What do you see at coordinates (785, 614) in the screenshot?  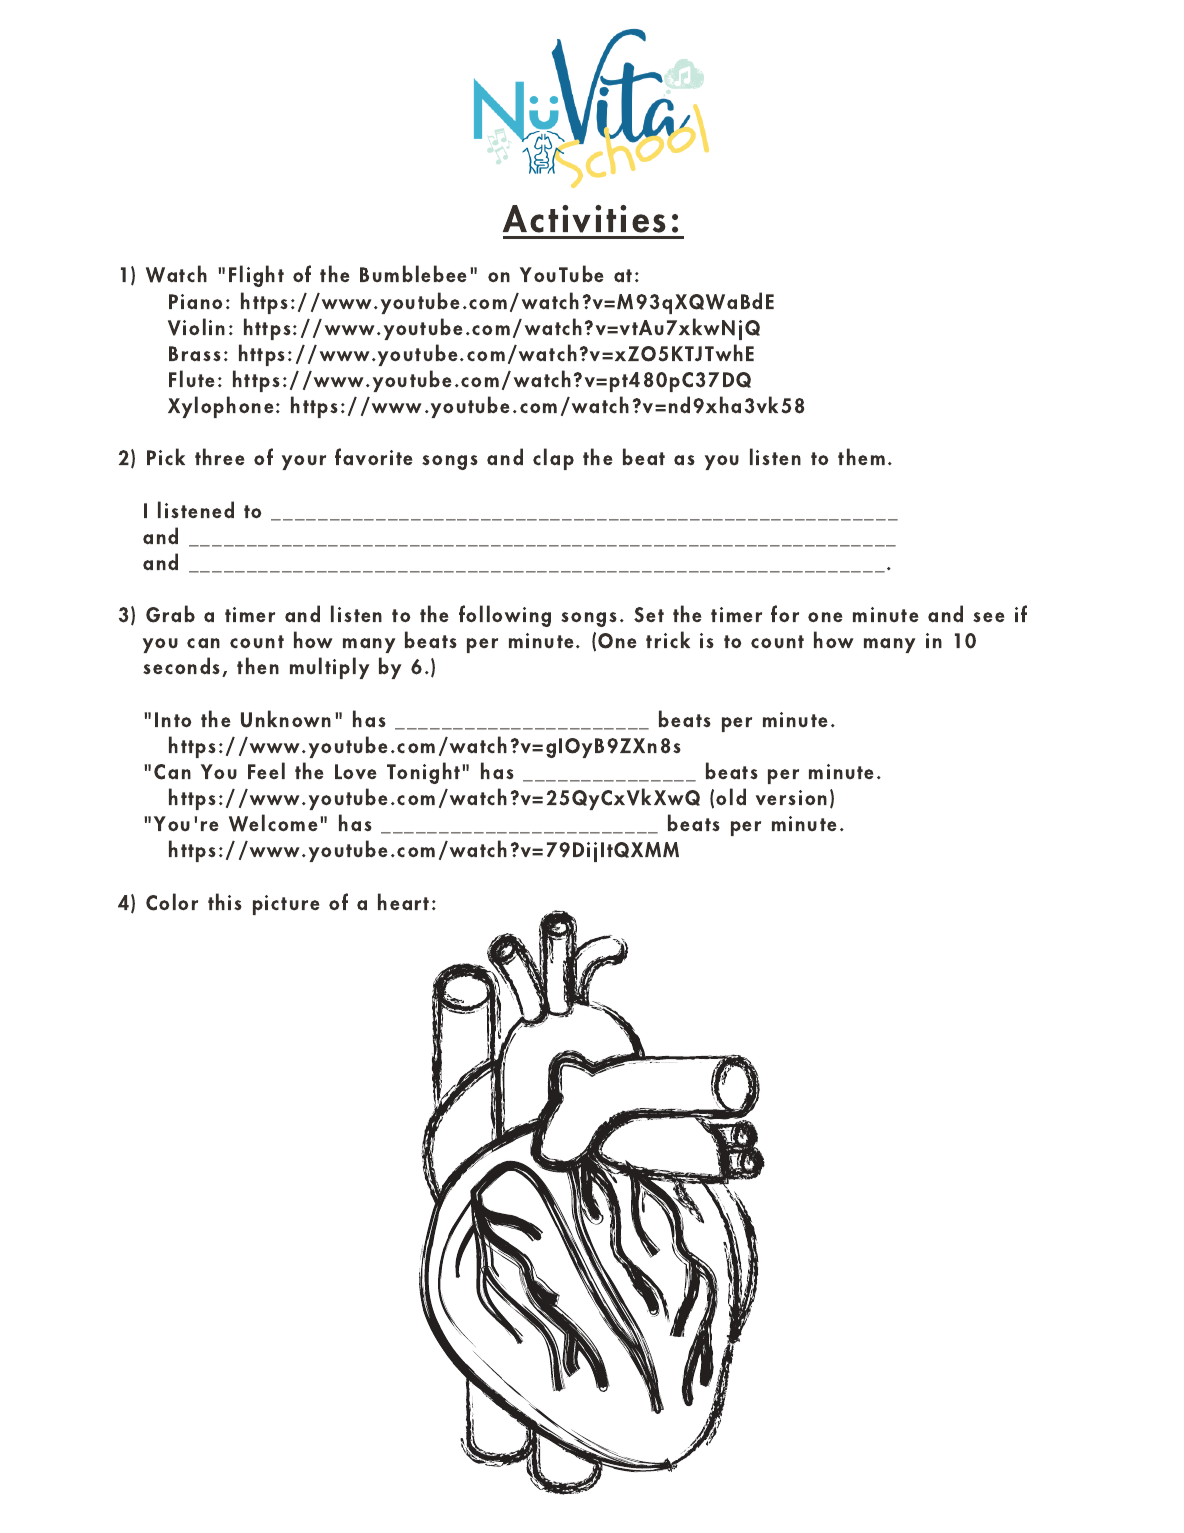 I see `for` at bounding box center [785, 614].
